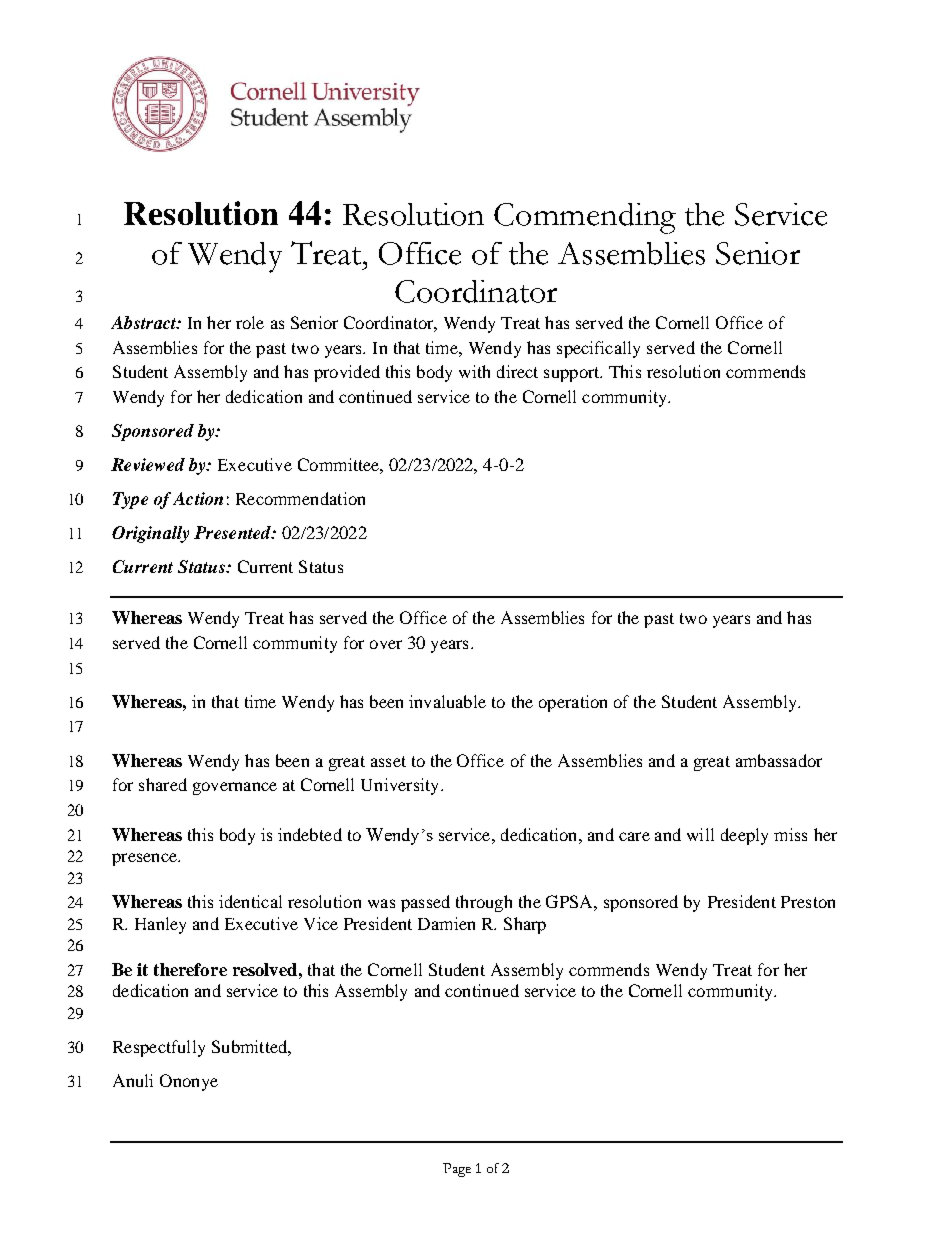 The image size is (952, 1233). What do you see at coordinates (198, 498) in the page?
I see `Action` at bounding box center [198, 498].
